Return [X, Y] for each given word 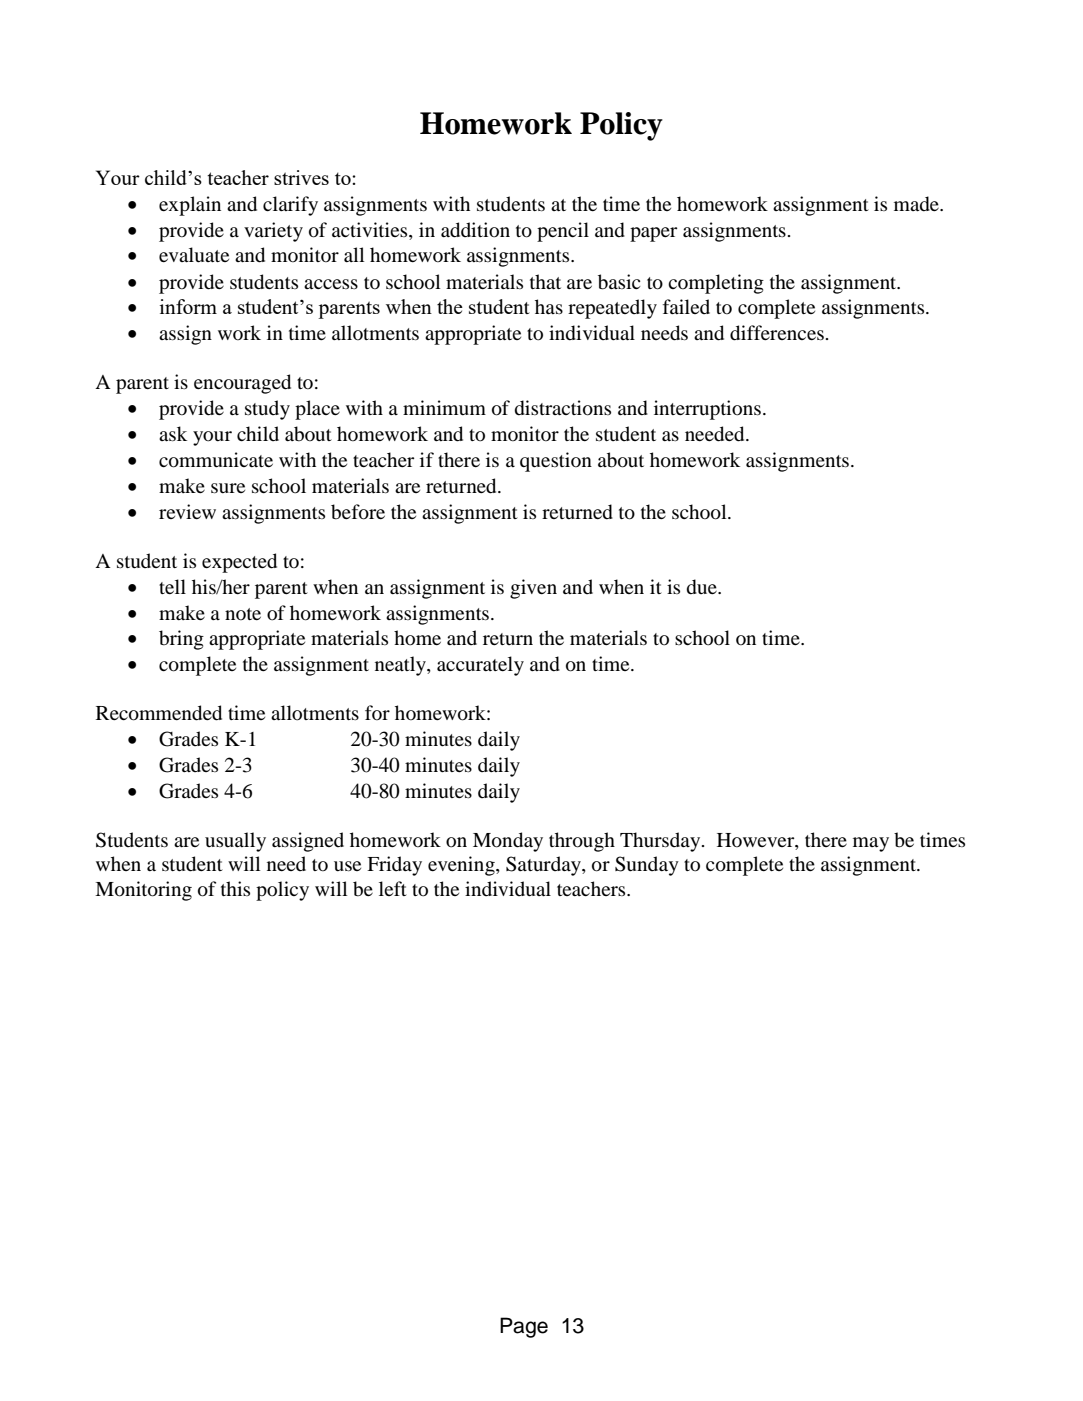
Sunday [647, 866]
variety [273, 232]
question [556, 462]
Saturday [544, 866]
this [235, 888]
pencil [563, 232]
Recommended [159, 713]
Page [524, 1327]
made [917, 204]
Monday [508, 842]
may [871, 844]
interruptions [707, 410]
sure [228, 488]
